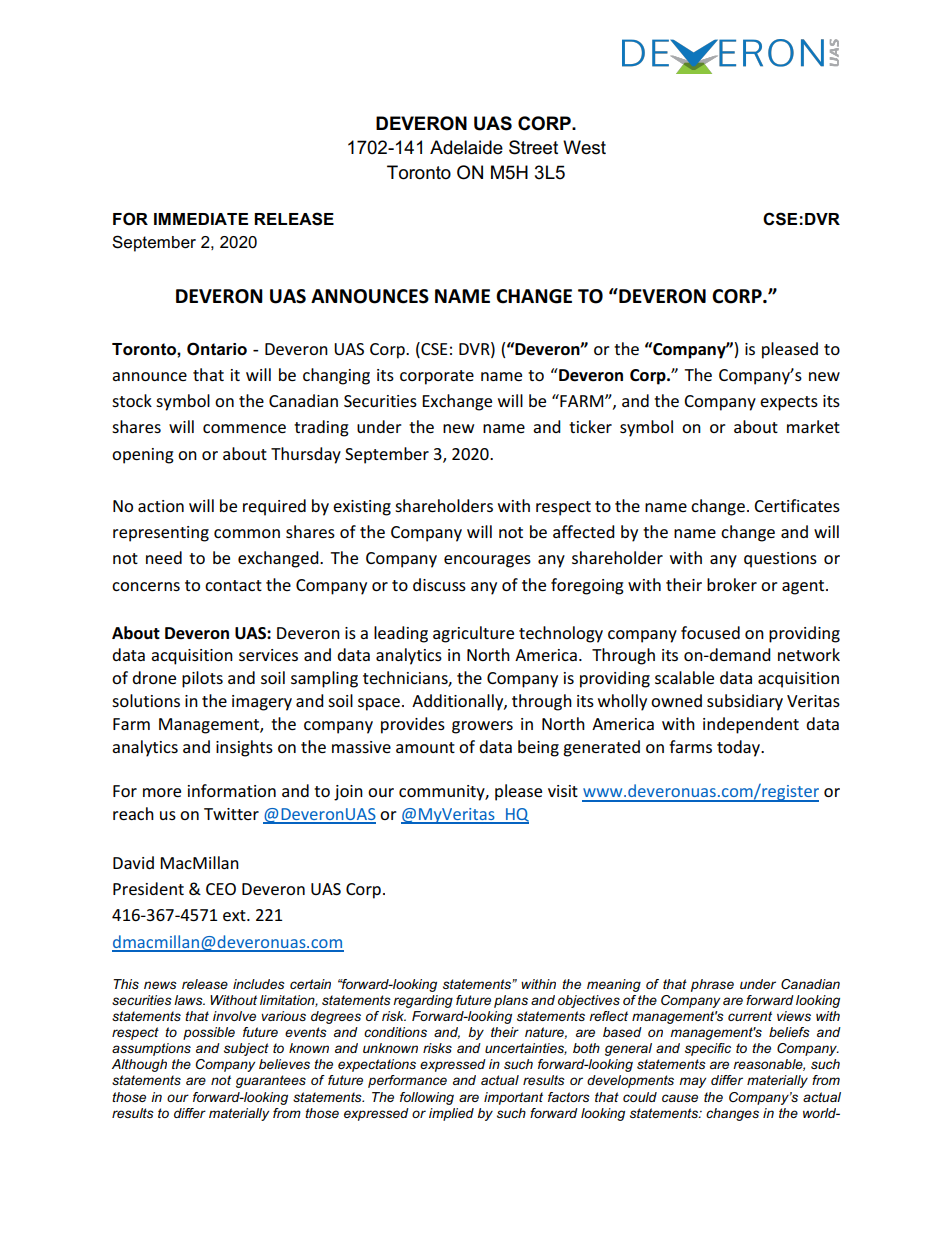 The image size is (952, 1233). I want to click on IMMEDIATE, so click(201, 219).
